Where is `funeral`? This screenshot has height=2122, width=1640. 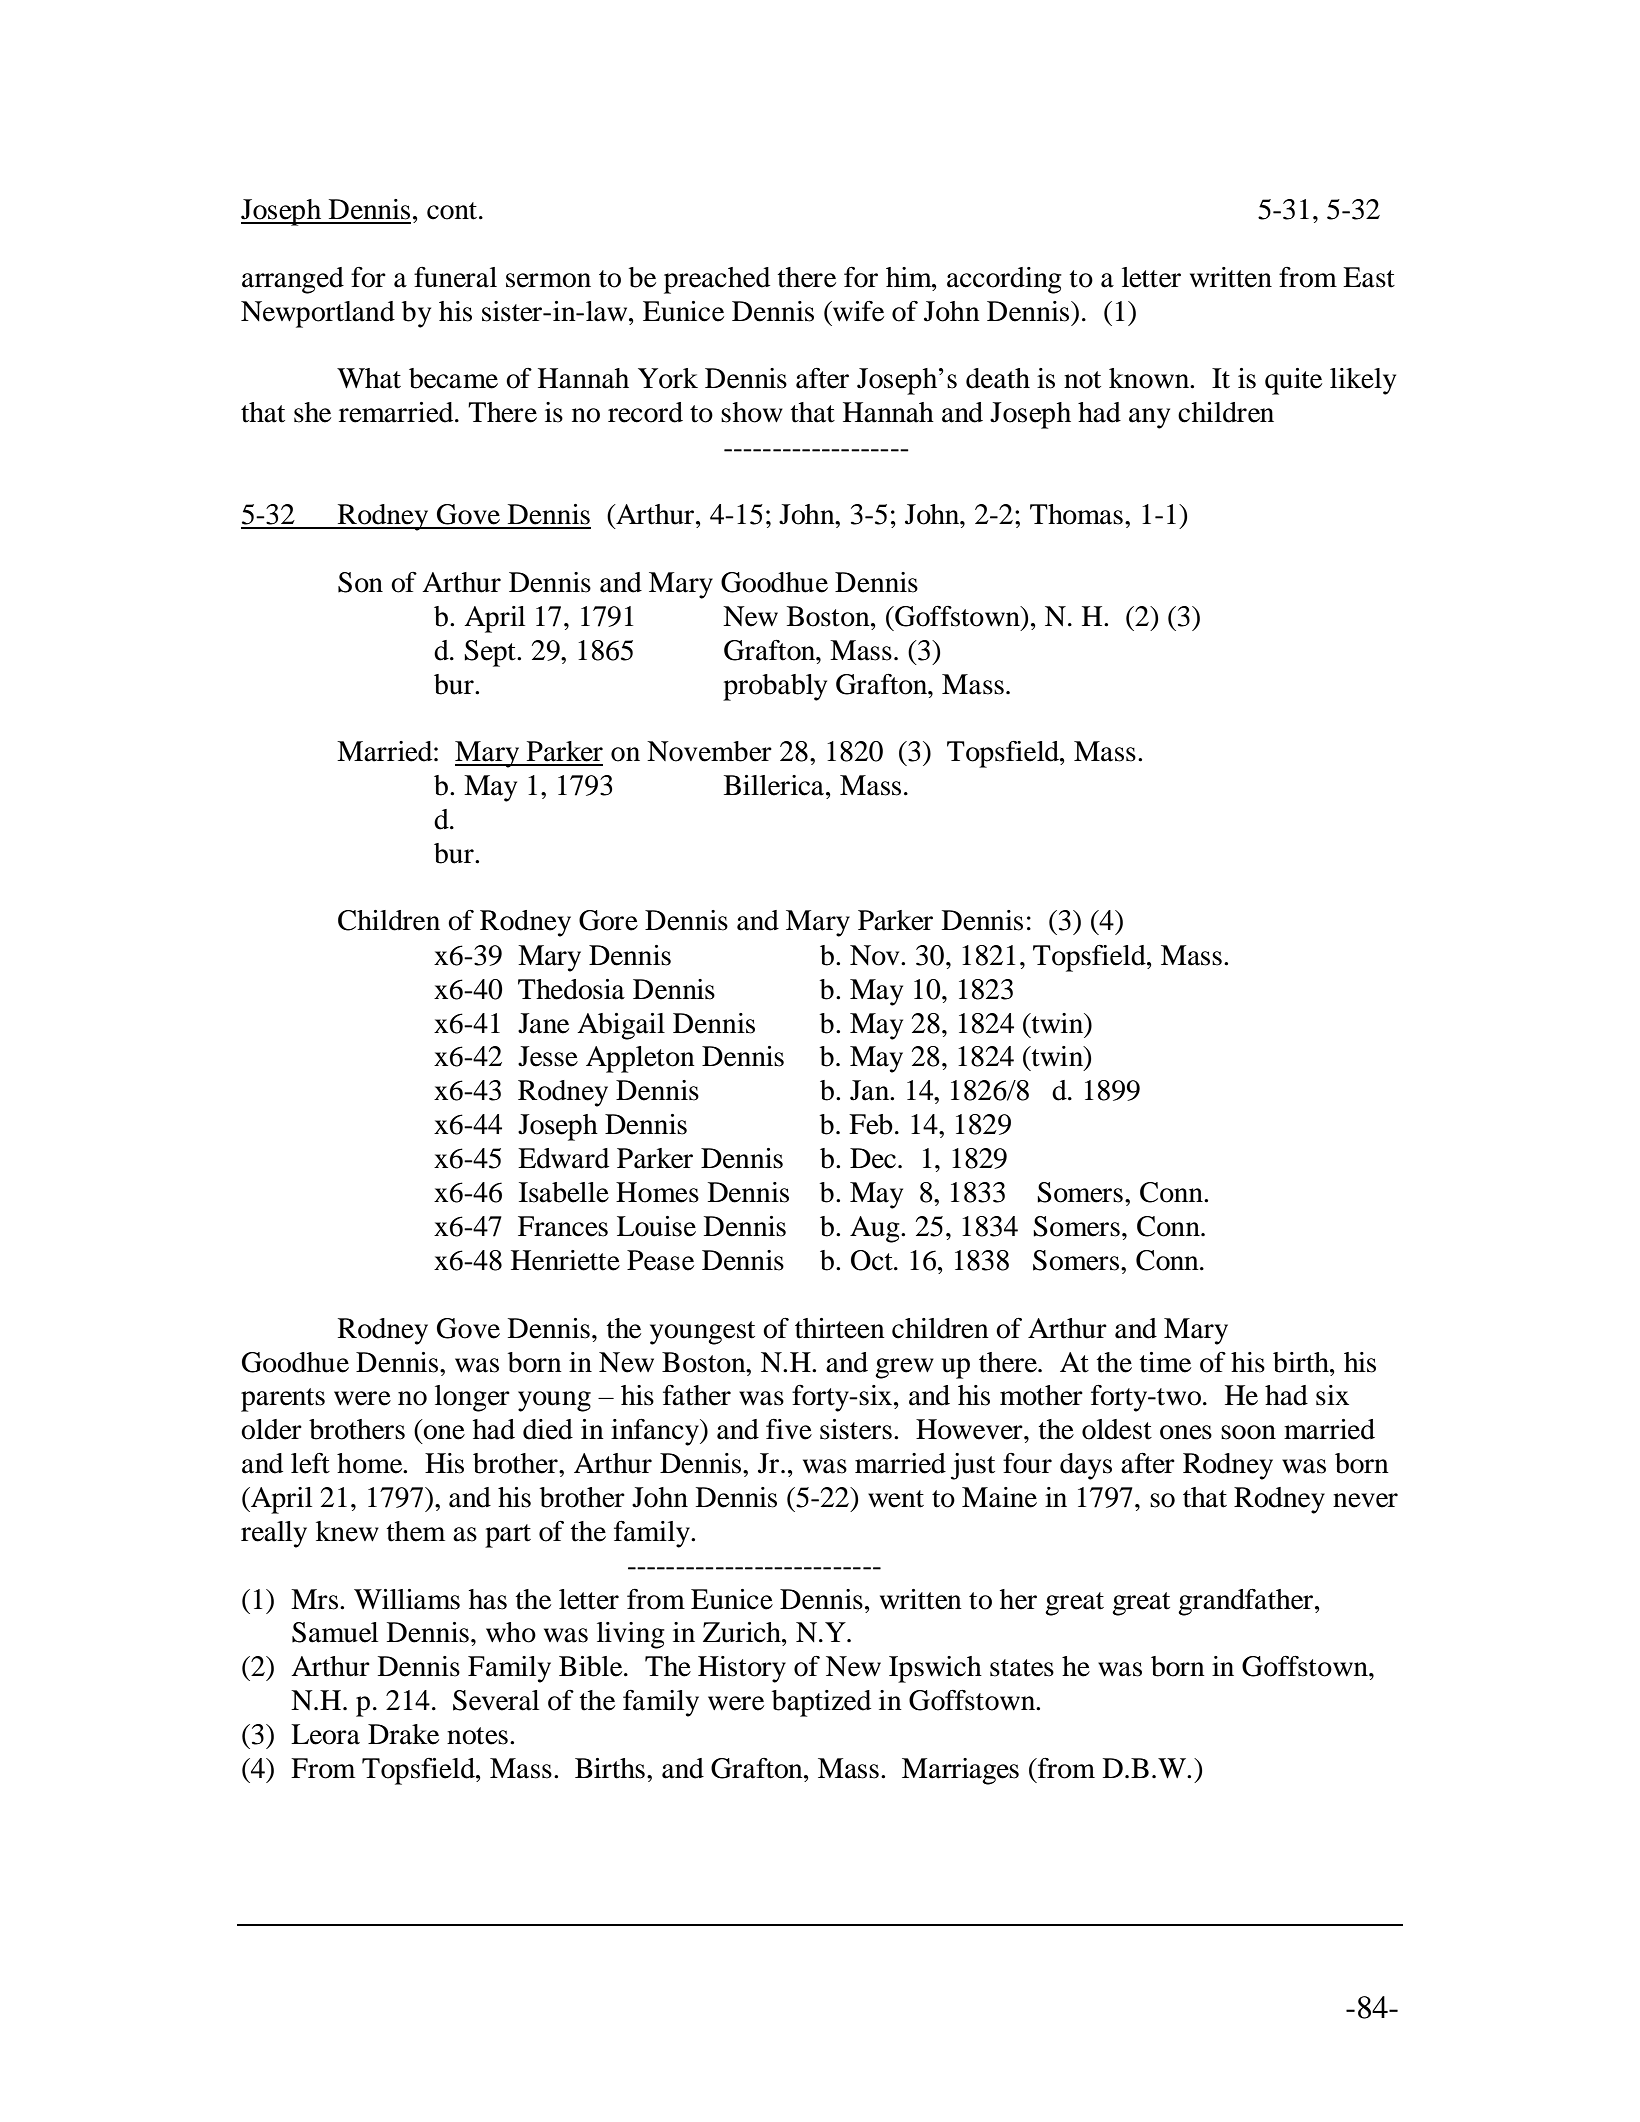
funeral is located at coordinates (455, 277).
